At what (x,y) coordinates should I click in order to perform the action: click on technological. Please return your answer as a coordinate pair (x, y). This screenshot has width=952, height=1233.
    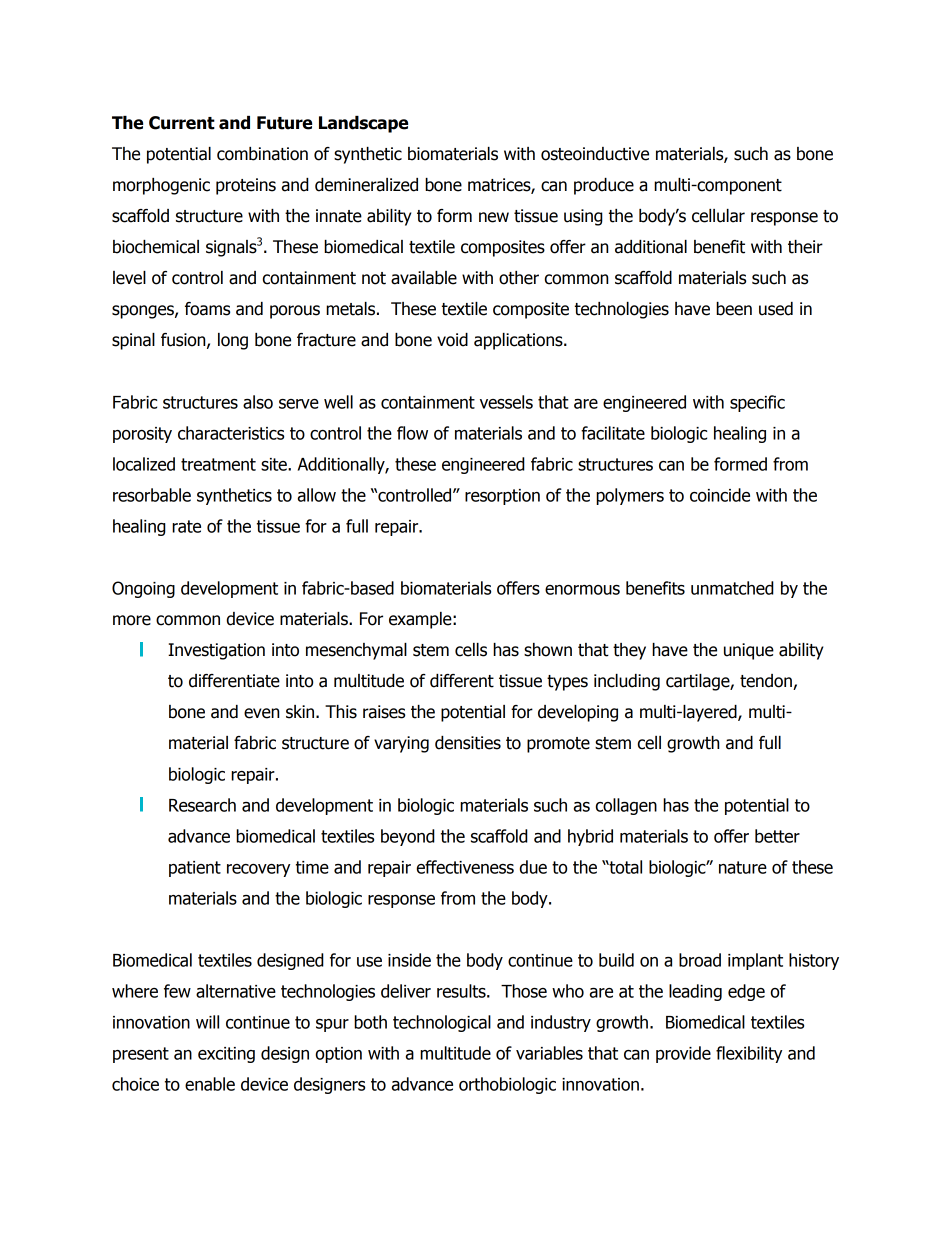
    Looking at the image, I should click on (442, 1023).
